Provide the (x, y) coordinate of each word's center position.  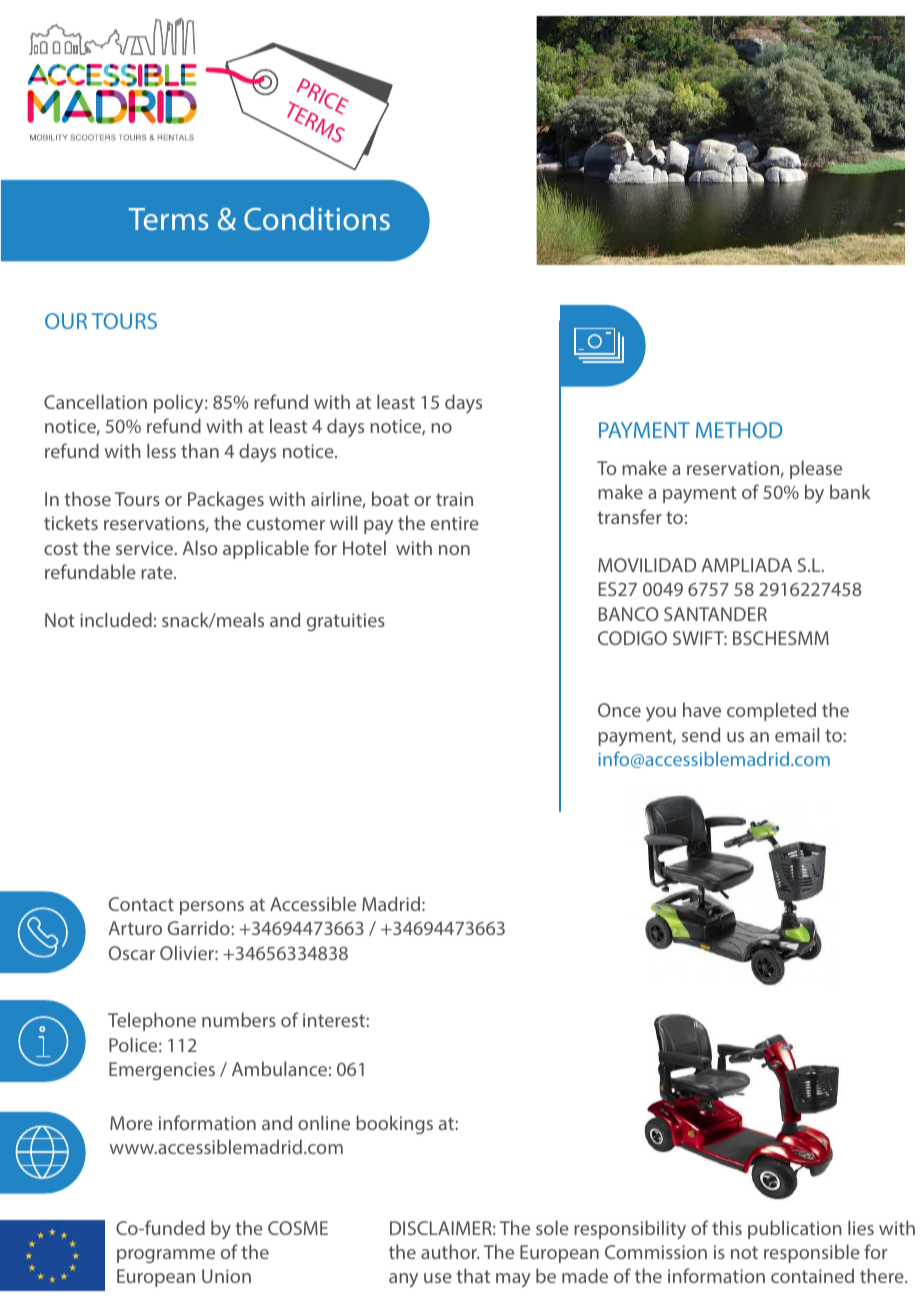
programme (166, 1256)
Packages (226, 500)
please (816, 469)
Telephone (152, 1021)
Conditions (317, 218)
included (116, 619)
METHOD (739, 430)
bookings (394, 1124)
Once (619, 710)
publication (795, 1229)
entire (455, 523)
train (454, 499)
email (797, 734)
